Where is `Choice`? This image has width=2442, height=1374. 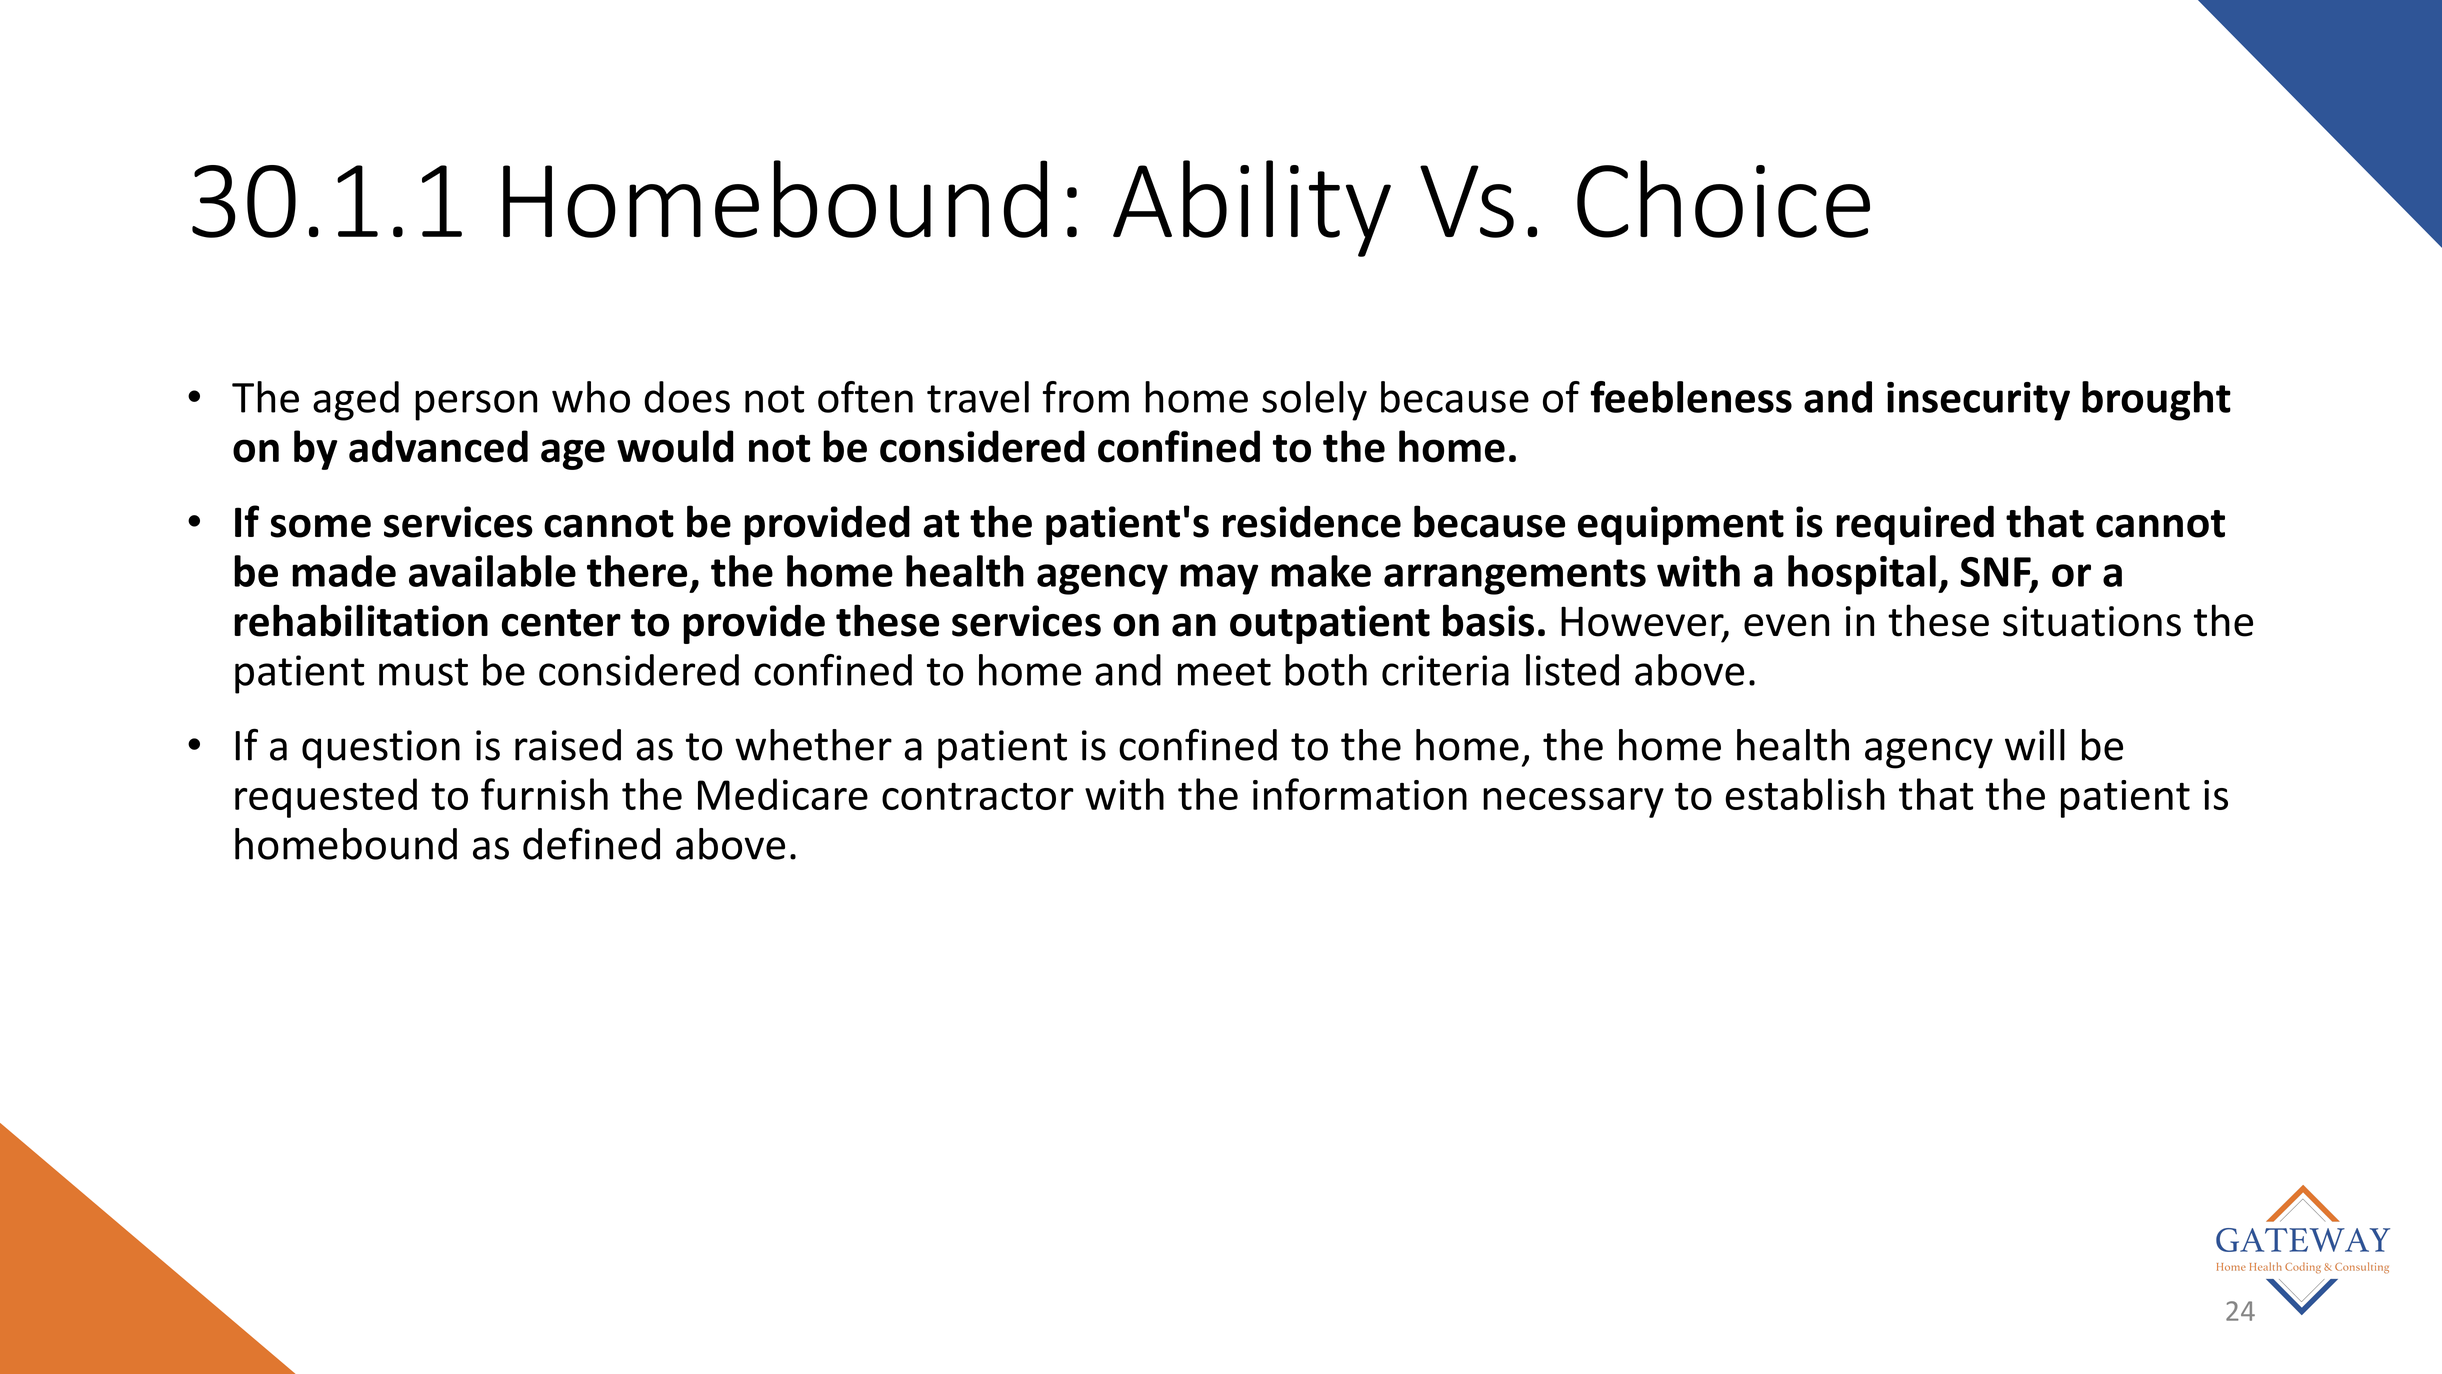 Choice is located at coordinates (1723, 199).
